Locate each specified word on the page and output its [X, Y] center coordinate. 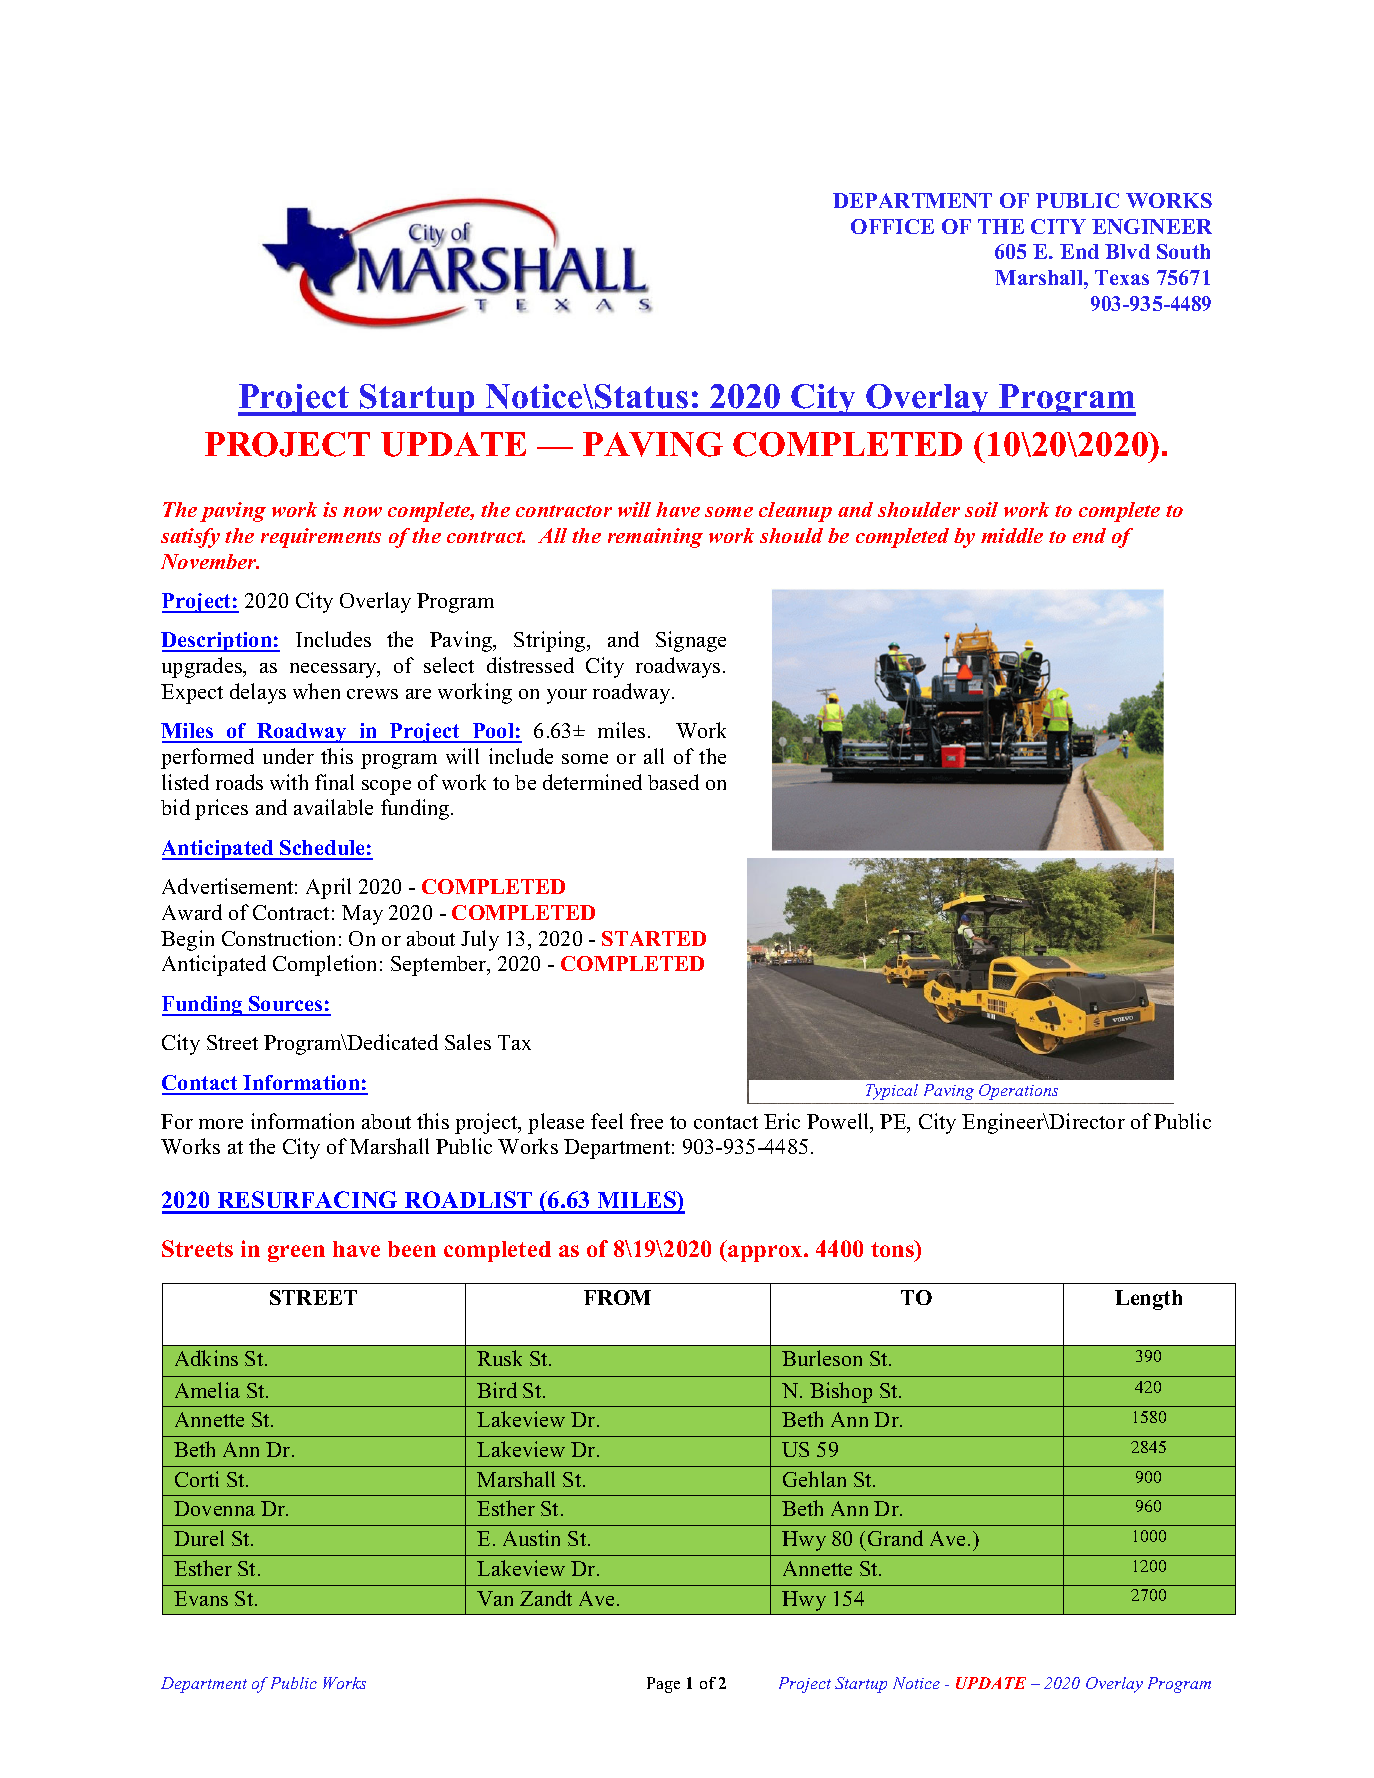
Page [663, 1685]
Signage [691, 641]
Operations [1018, 1092]
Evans [201, 1598]
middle [1012, 535]
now [362, 512]
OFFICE [892, 226]
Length [1148, 1300]
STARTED [654, 938]
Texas [1122, 277]
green [296, 1253]
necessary [334, 670]
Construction [278, 938]
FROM [617, 1297]
